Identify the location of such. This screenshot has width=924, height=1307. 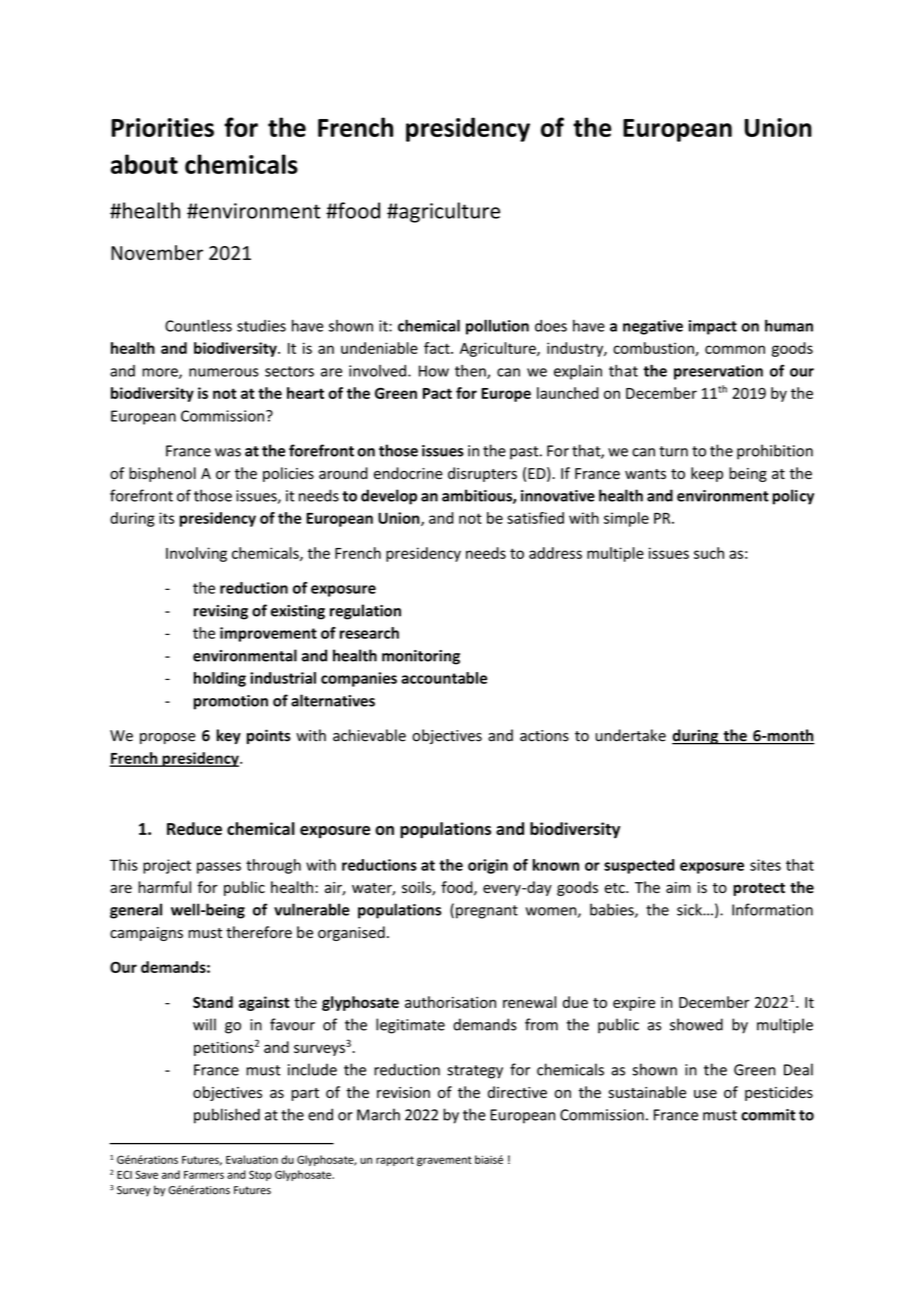
(709, 553).
